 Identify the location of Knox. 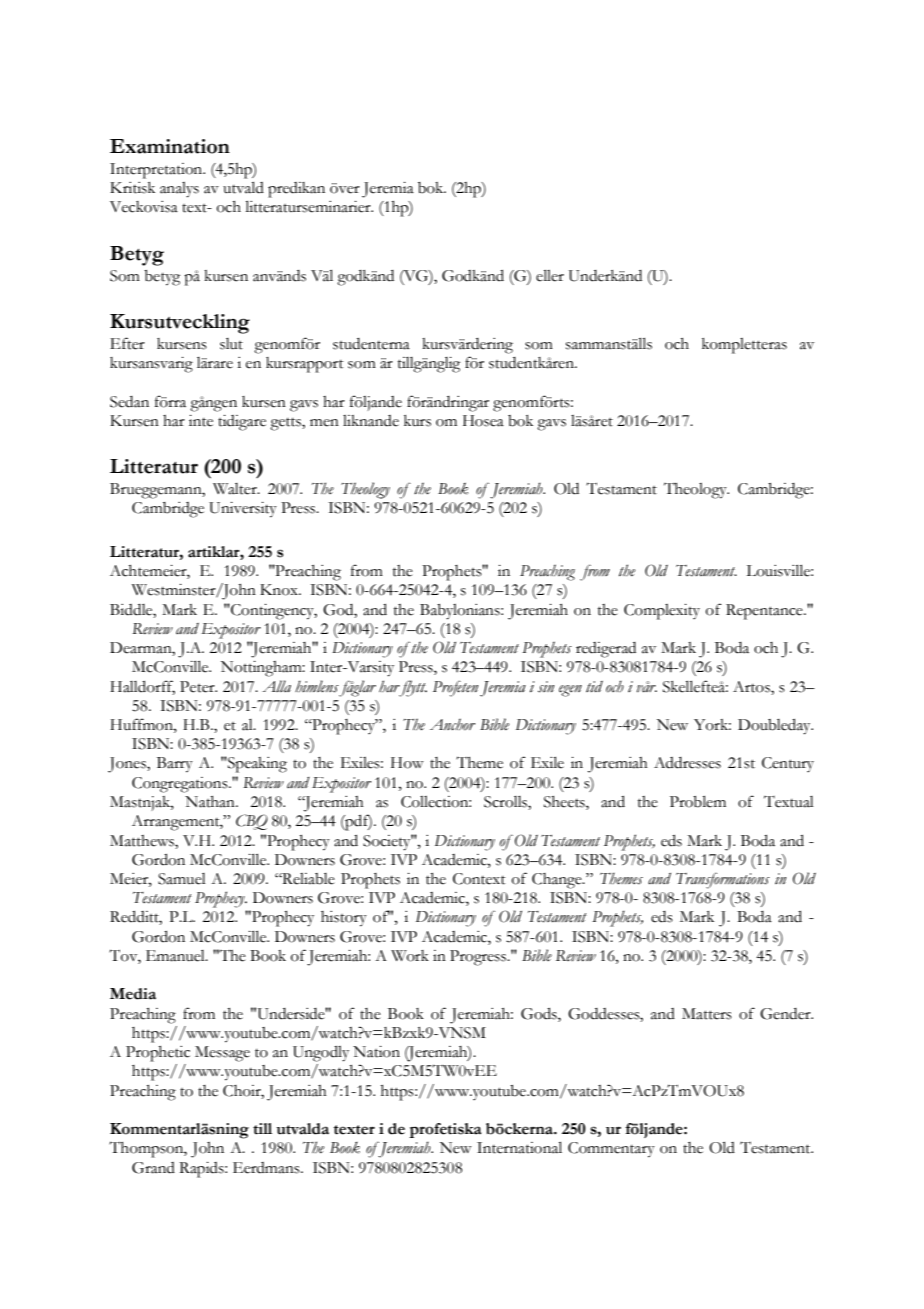
(280, 590).
